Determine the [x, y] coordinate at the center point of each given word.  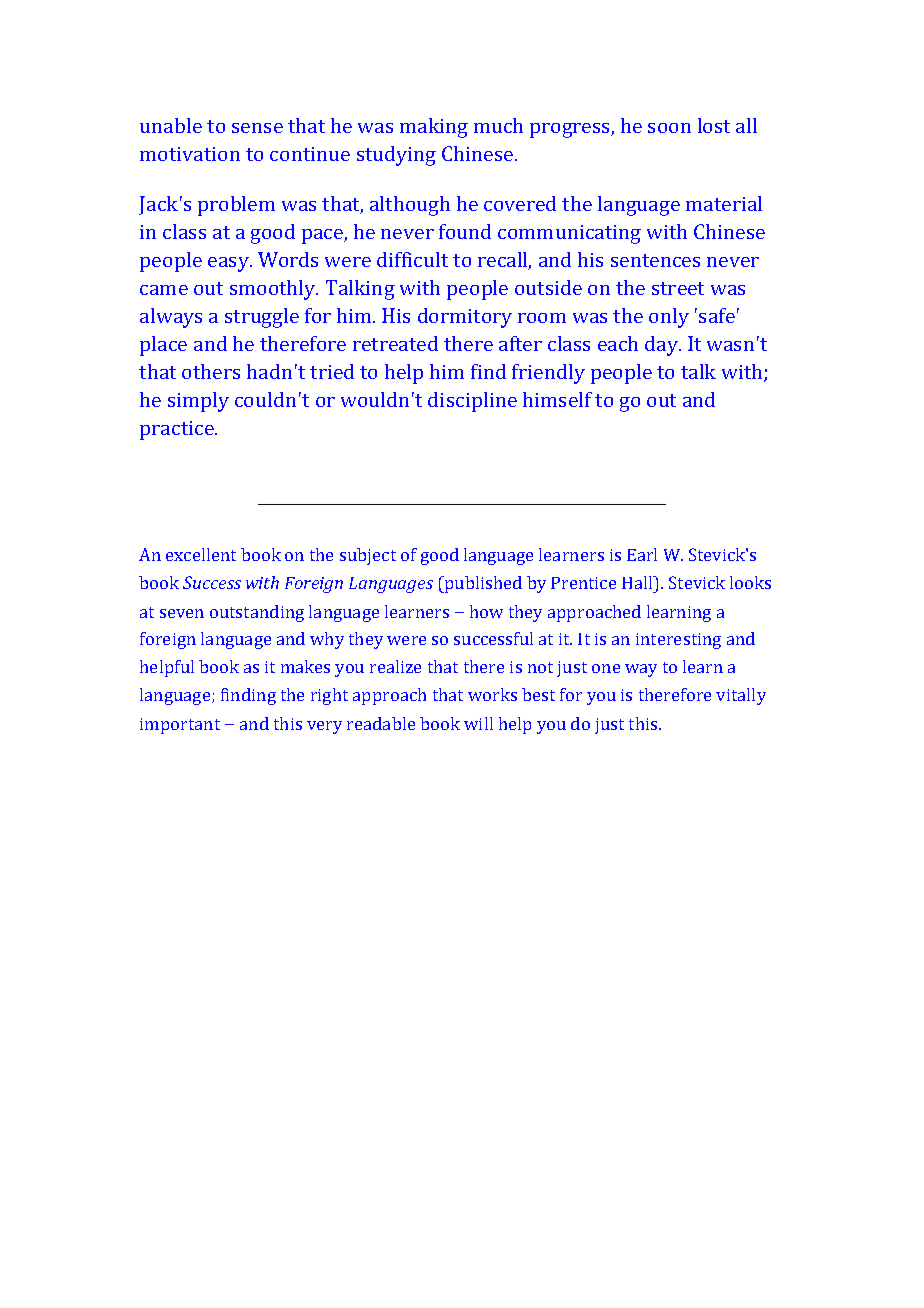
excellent [201, 554]
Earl [642, 554]
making [434, 128]
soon [669, 128]
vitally [741, 696]
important [180, 726]
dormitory [465, 318]
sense [257, 128]
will [478, 723]
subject [368, 556]
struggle [262, 318]
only [669, 318]
